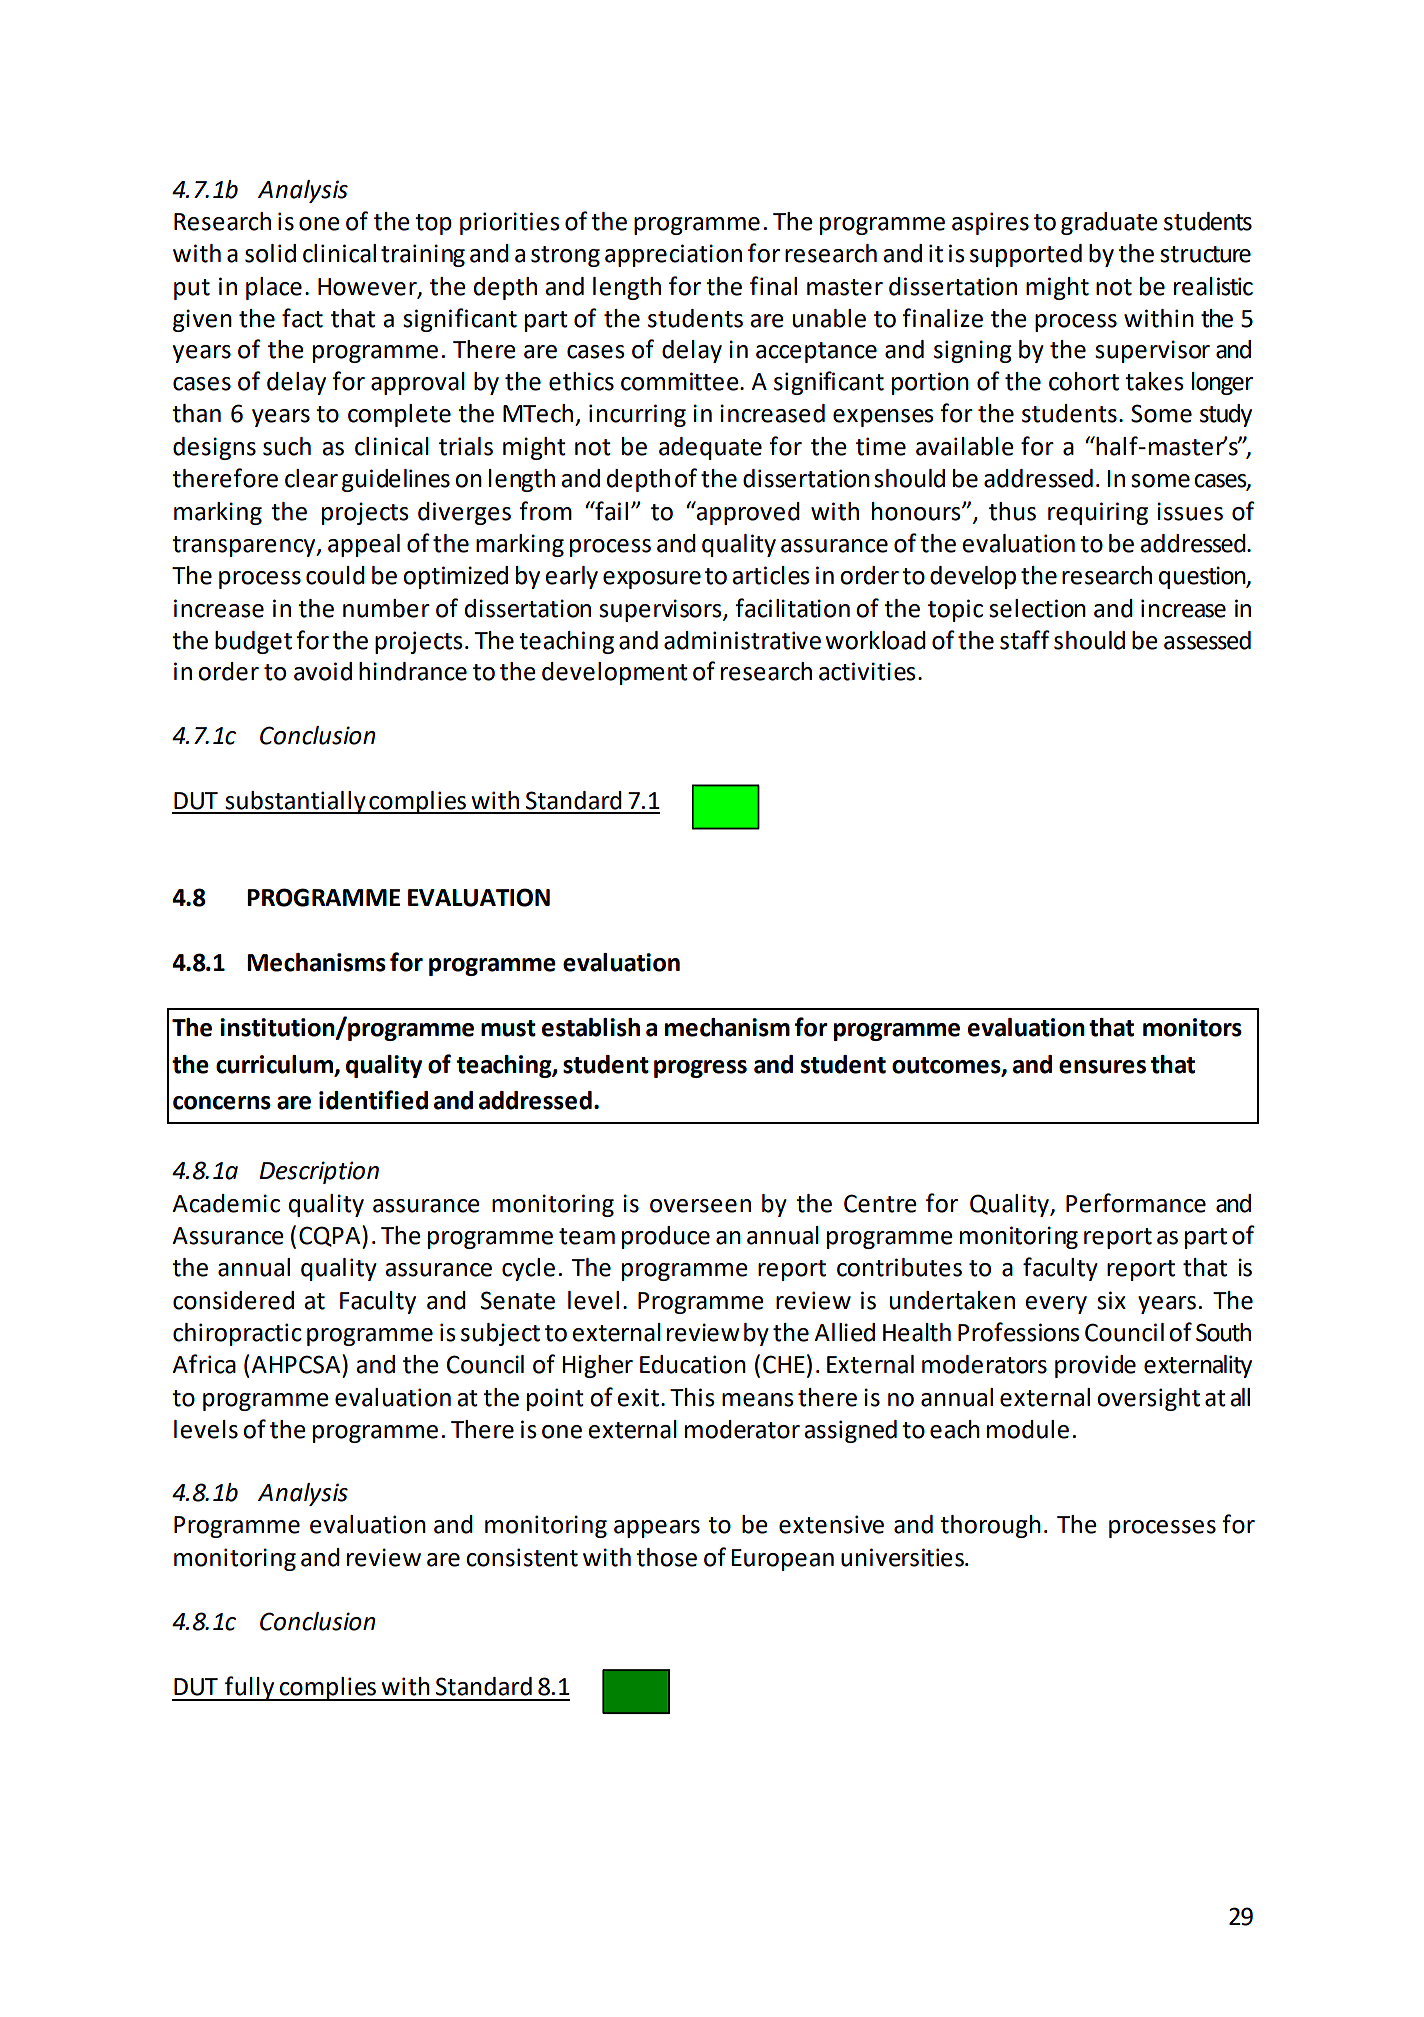  I want to click on appreciation, so click(673, 255).
